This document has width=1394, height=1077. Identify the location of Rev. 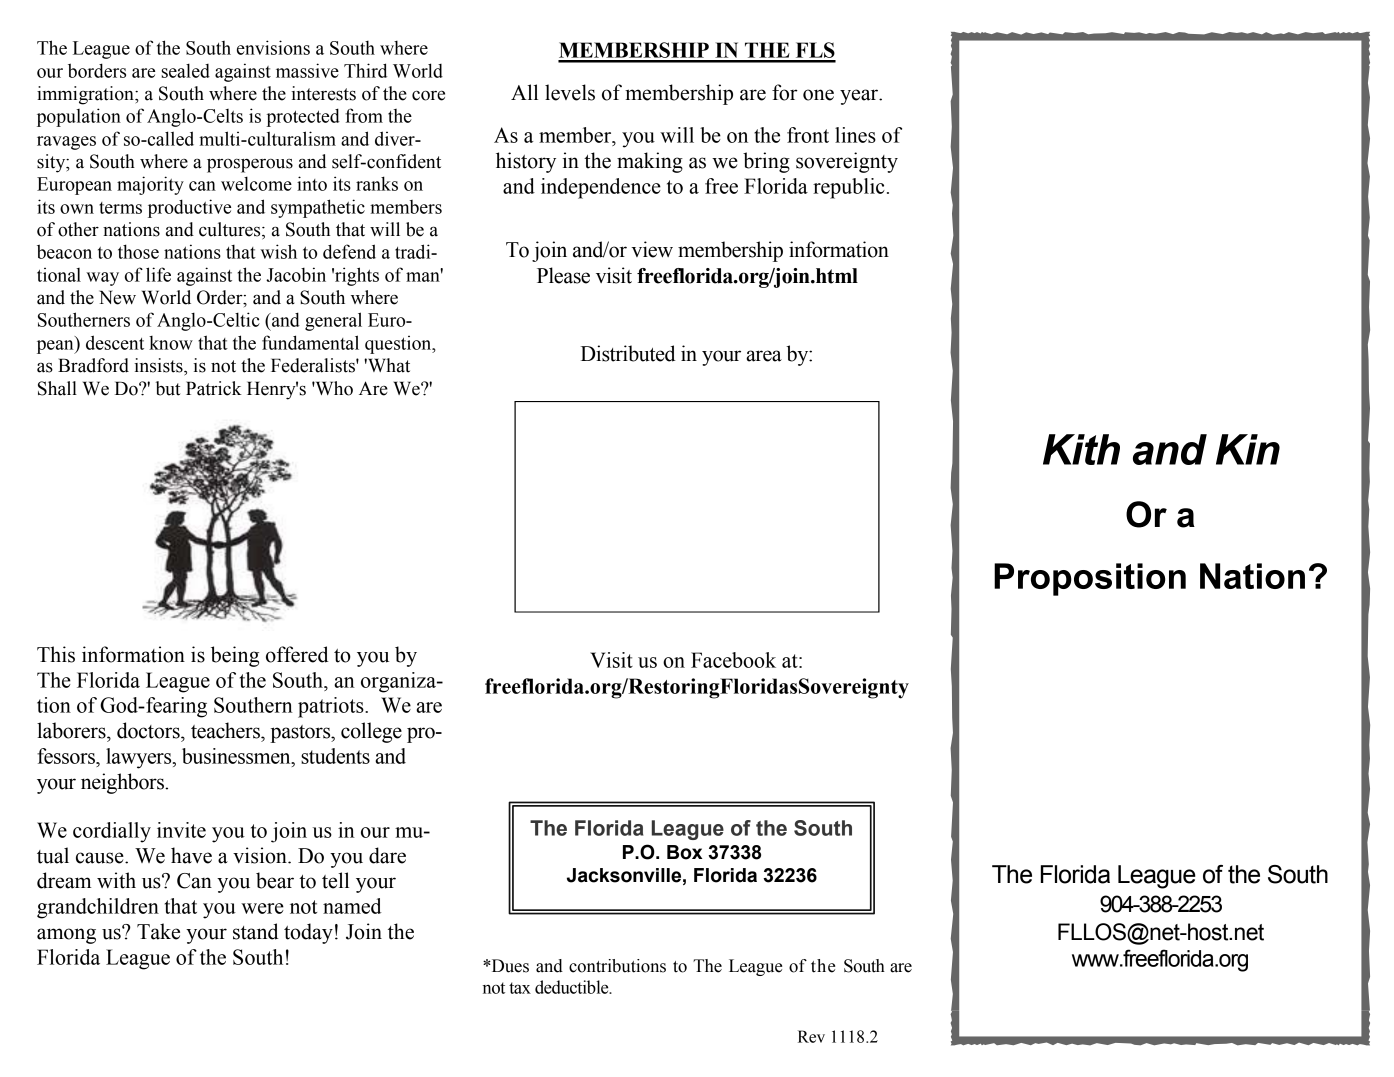
(811, 1036).
